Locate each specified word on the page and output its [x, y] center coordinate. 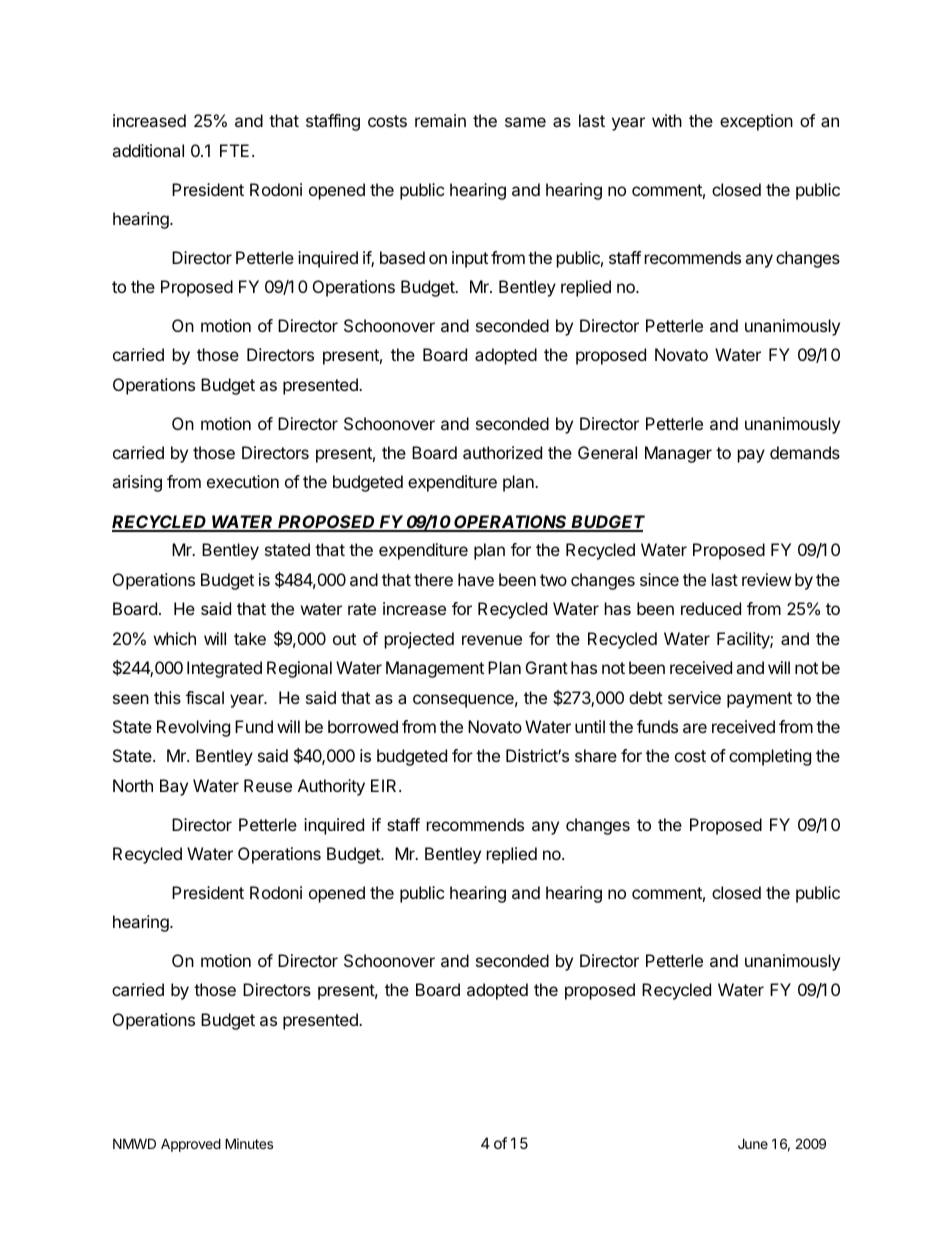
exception [756, 122]
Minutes [249, 1143]
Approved [191, 1145]
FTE [234, 150]
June [753, 1143]
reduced [711, 608]
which [175, 638]
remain [440, 120]
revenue [492, 640]
